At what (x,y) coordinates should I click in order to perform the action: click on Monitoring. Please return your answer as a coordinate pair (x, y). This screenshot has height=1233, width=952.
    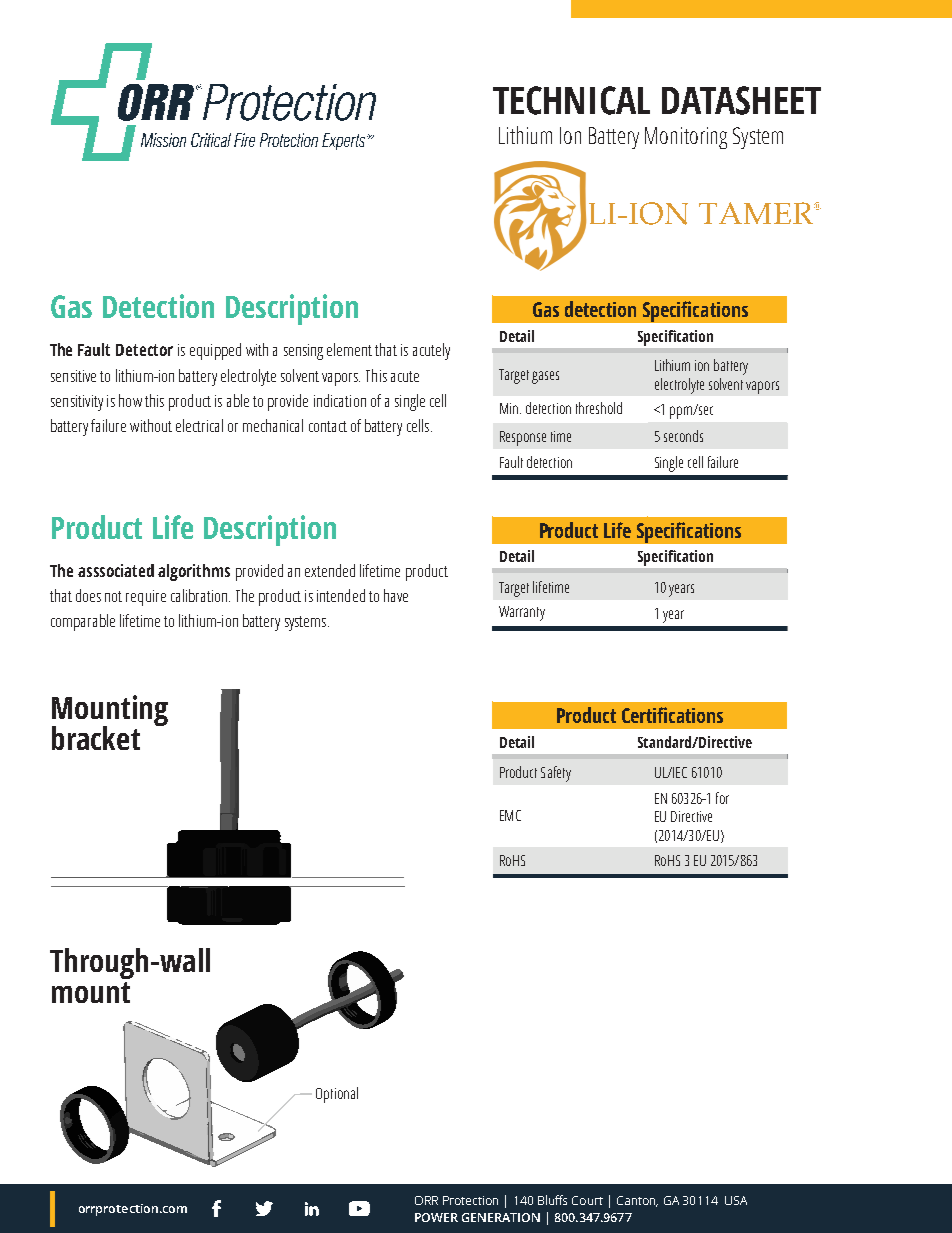
    Looking at the image, I should click on (686, 138).
